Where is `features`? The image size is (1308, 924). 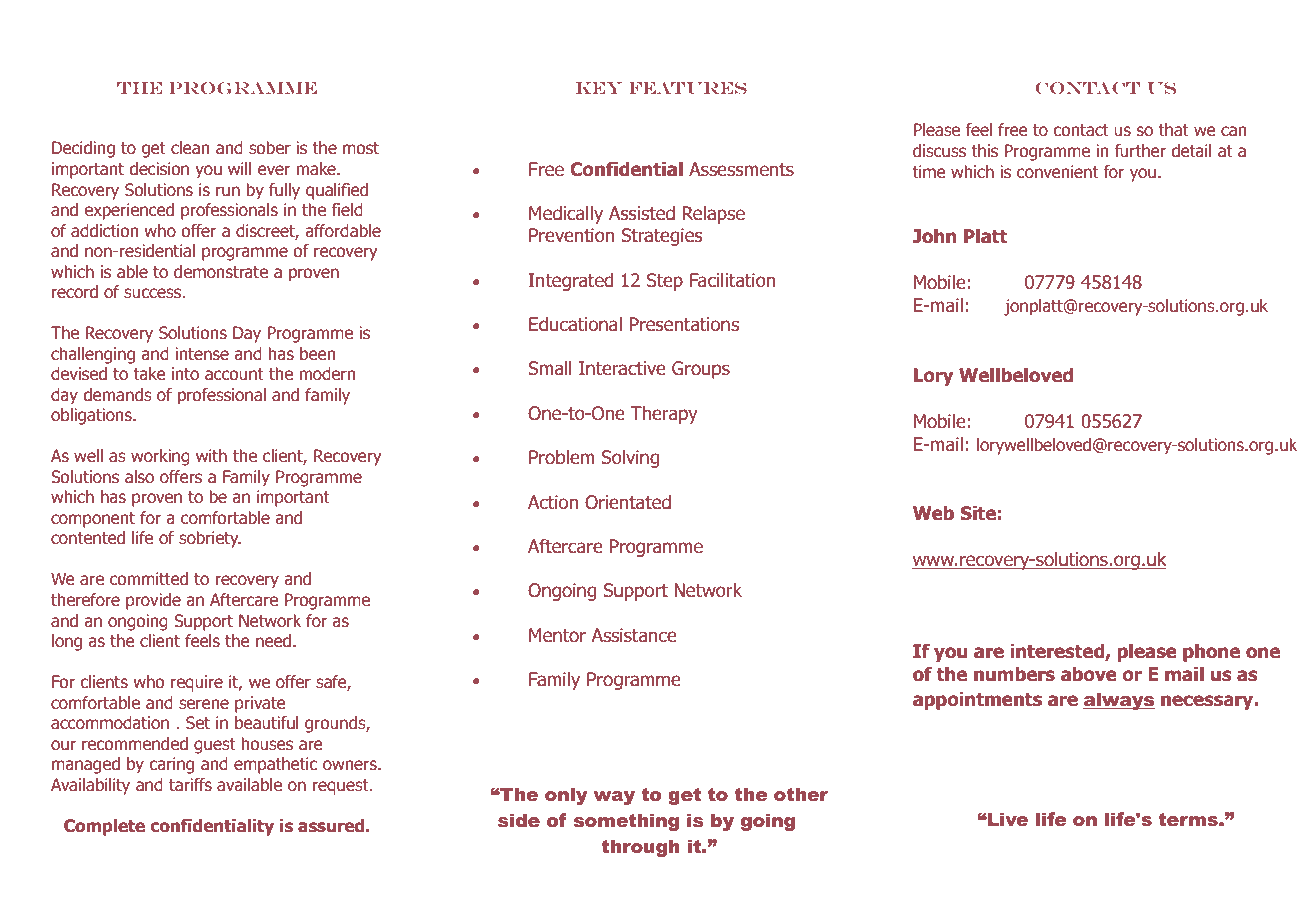 features is located at coordinates (688, 88).
